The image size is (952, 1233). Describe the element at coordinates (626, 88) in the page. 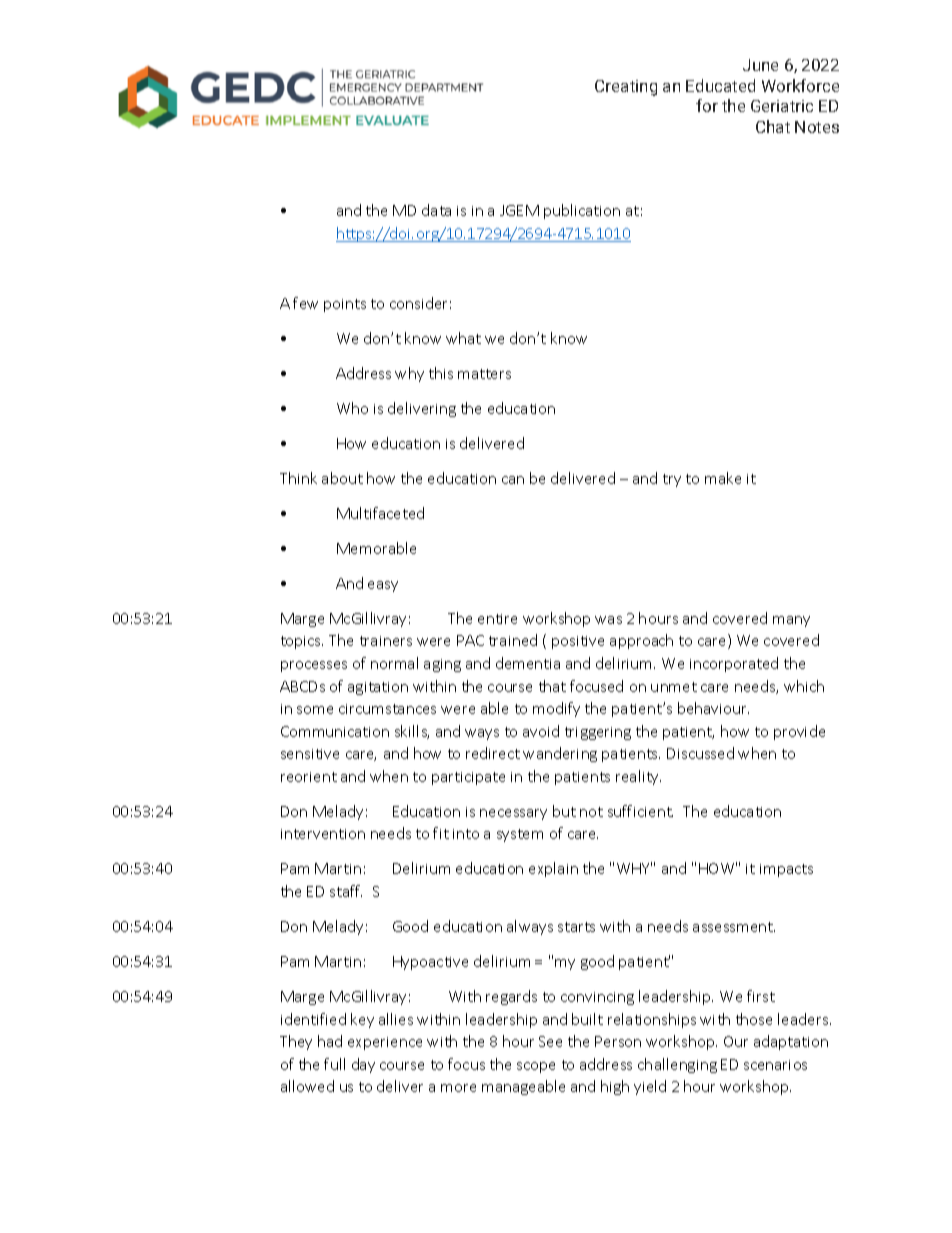

I see `Creating` at that location.
